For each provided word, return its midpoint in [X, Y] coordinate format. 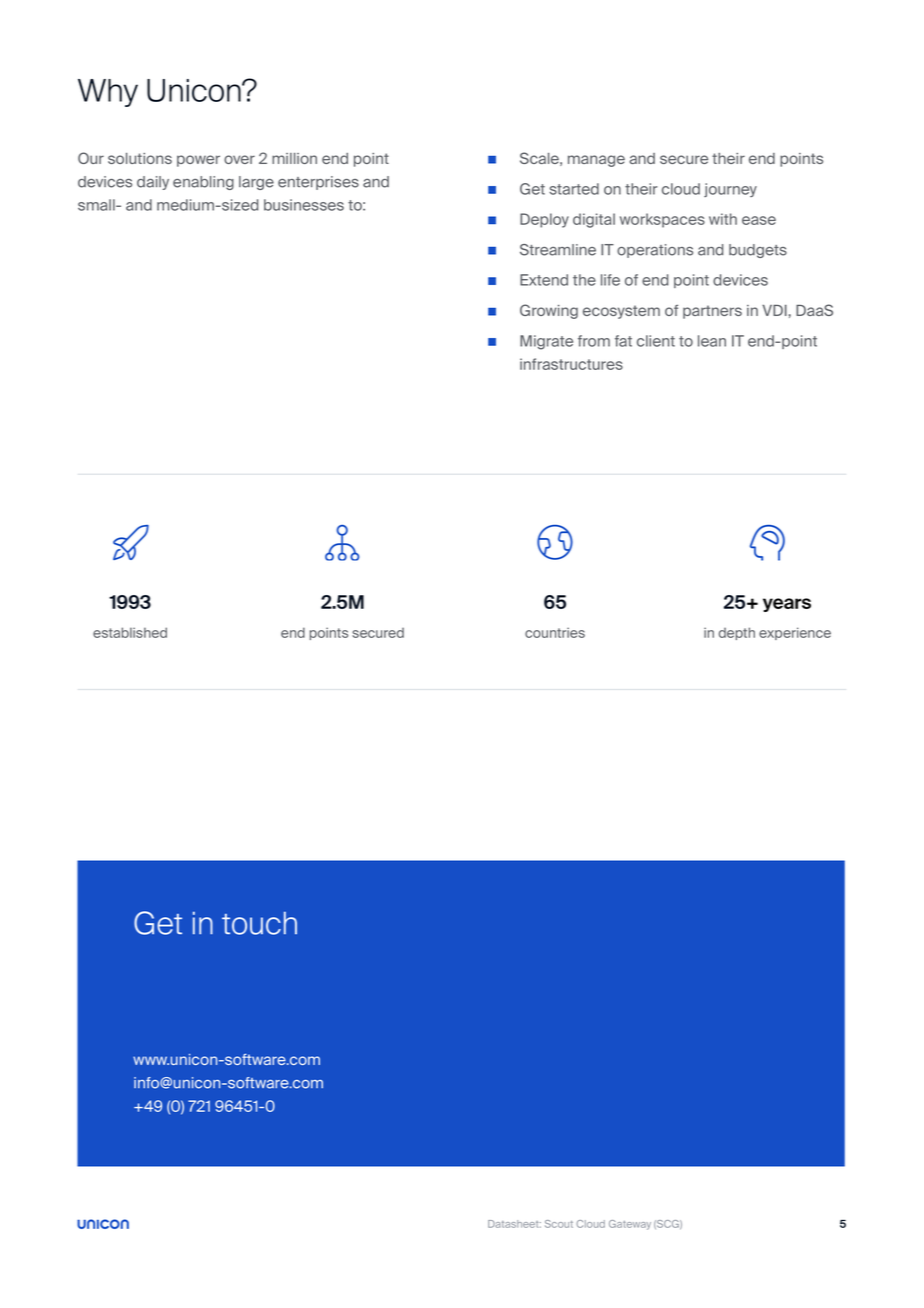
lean [712, 341]
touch [259, 923]
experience [795, 633]
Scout [559, 1224]
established [130, 632]
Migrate [546, 342]
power [198, 161]
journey [730, 190]
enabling [203, 183]
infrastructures [571, 364]
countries [555, 632]
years [787, 605]
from [594, 341]
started [574, 189]
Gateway [630, 1225]
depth [737, 633]
